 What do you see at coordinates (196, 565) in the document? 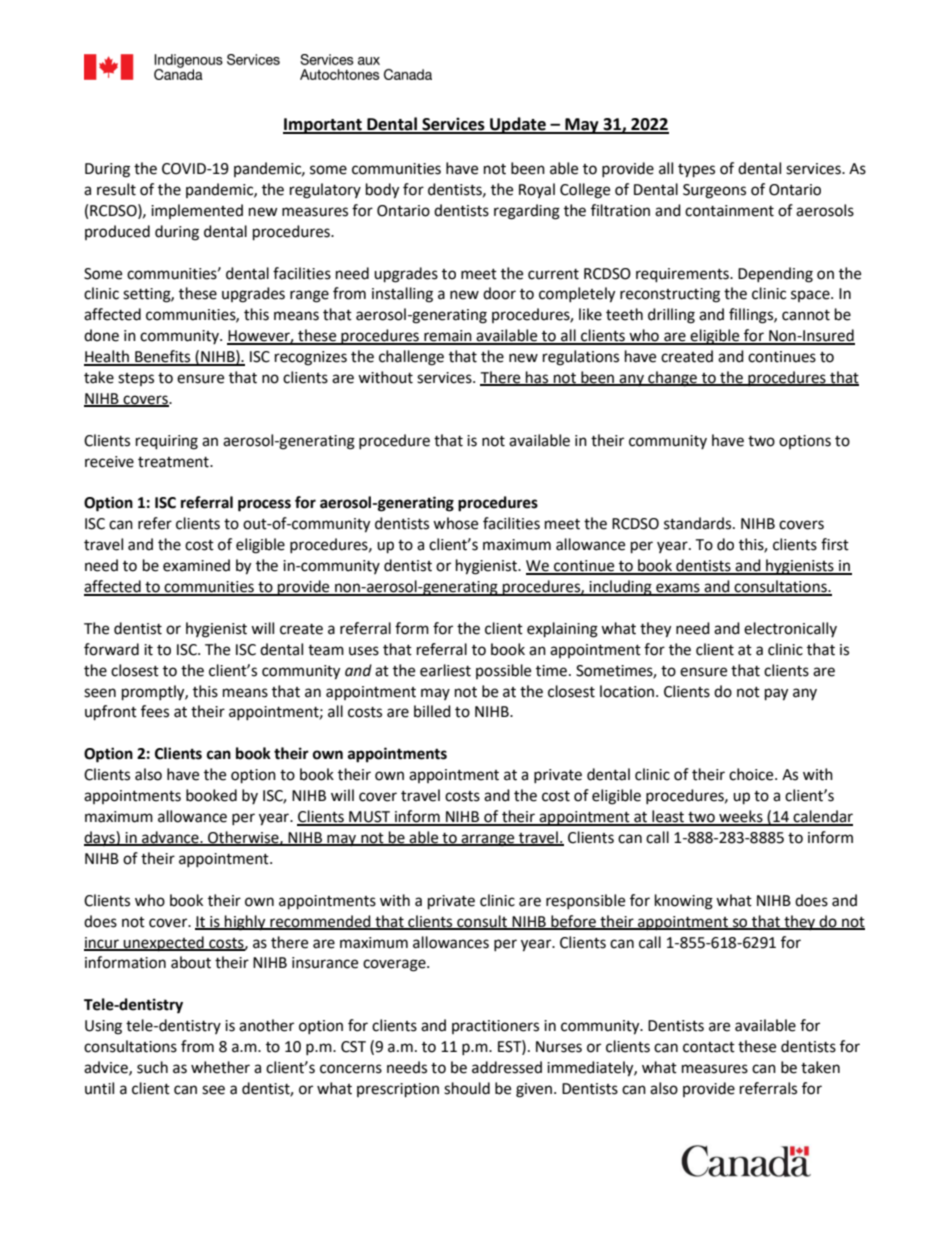
I see `examined` at bounding box center [196, 565].
